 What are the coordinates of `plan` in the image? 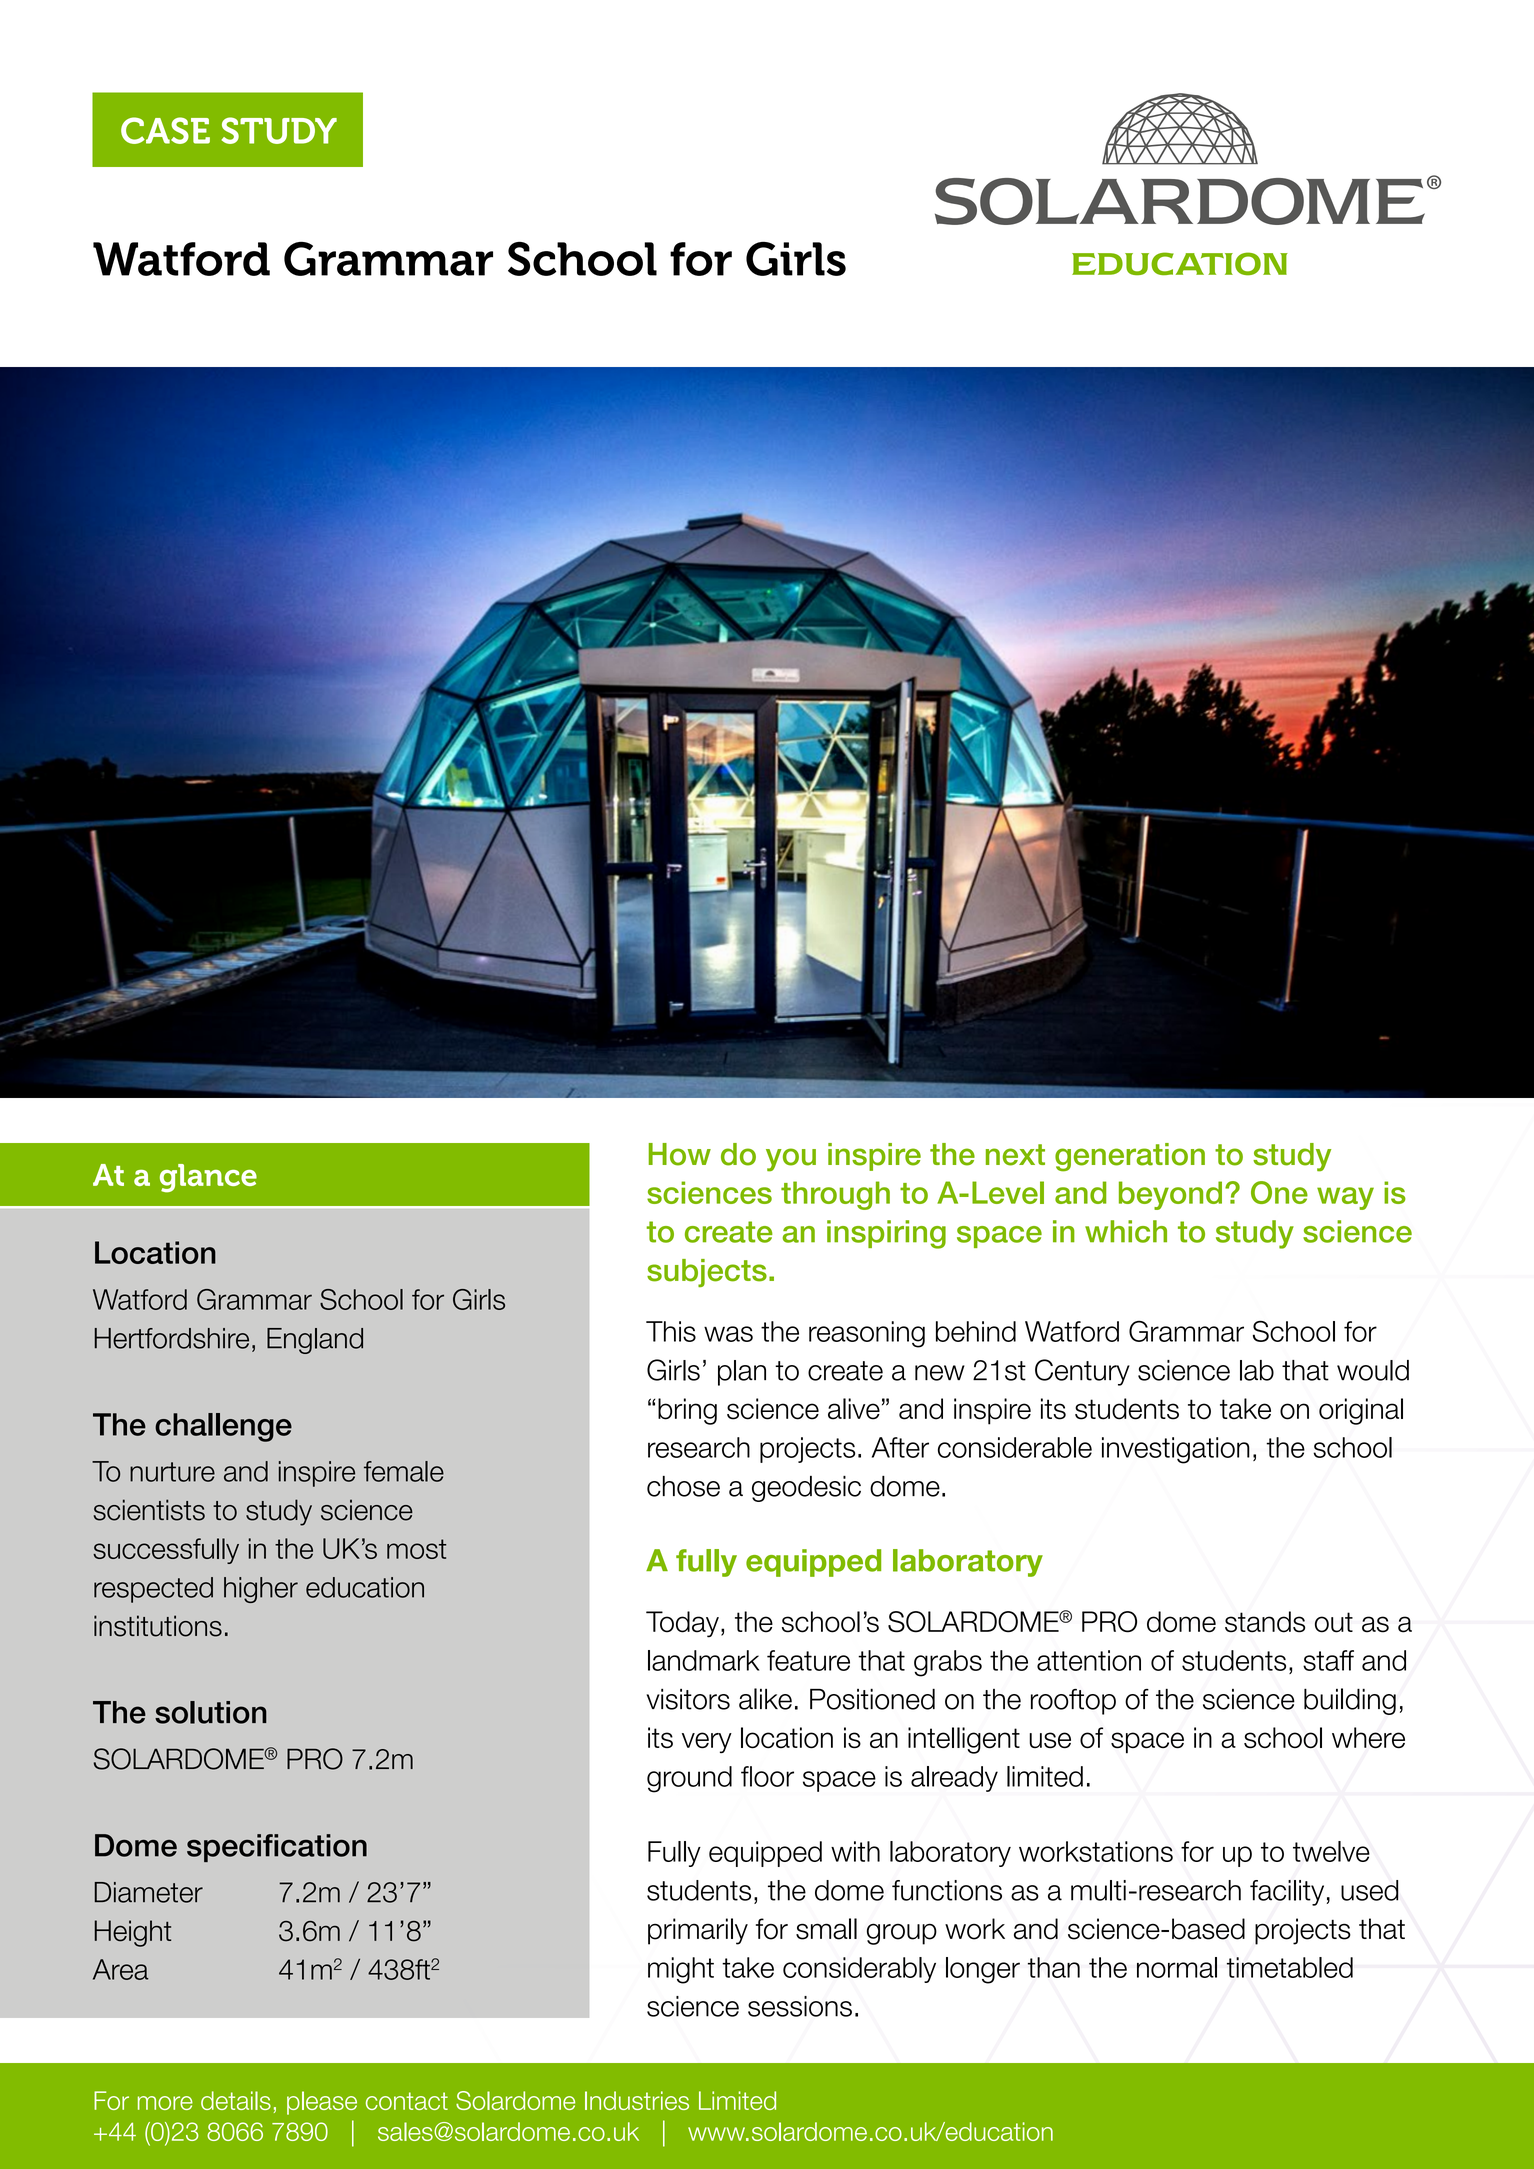 It's located at (742, 1373).
